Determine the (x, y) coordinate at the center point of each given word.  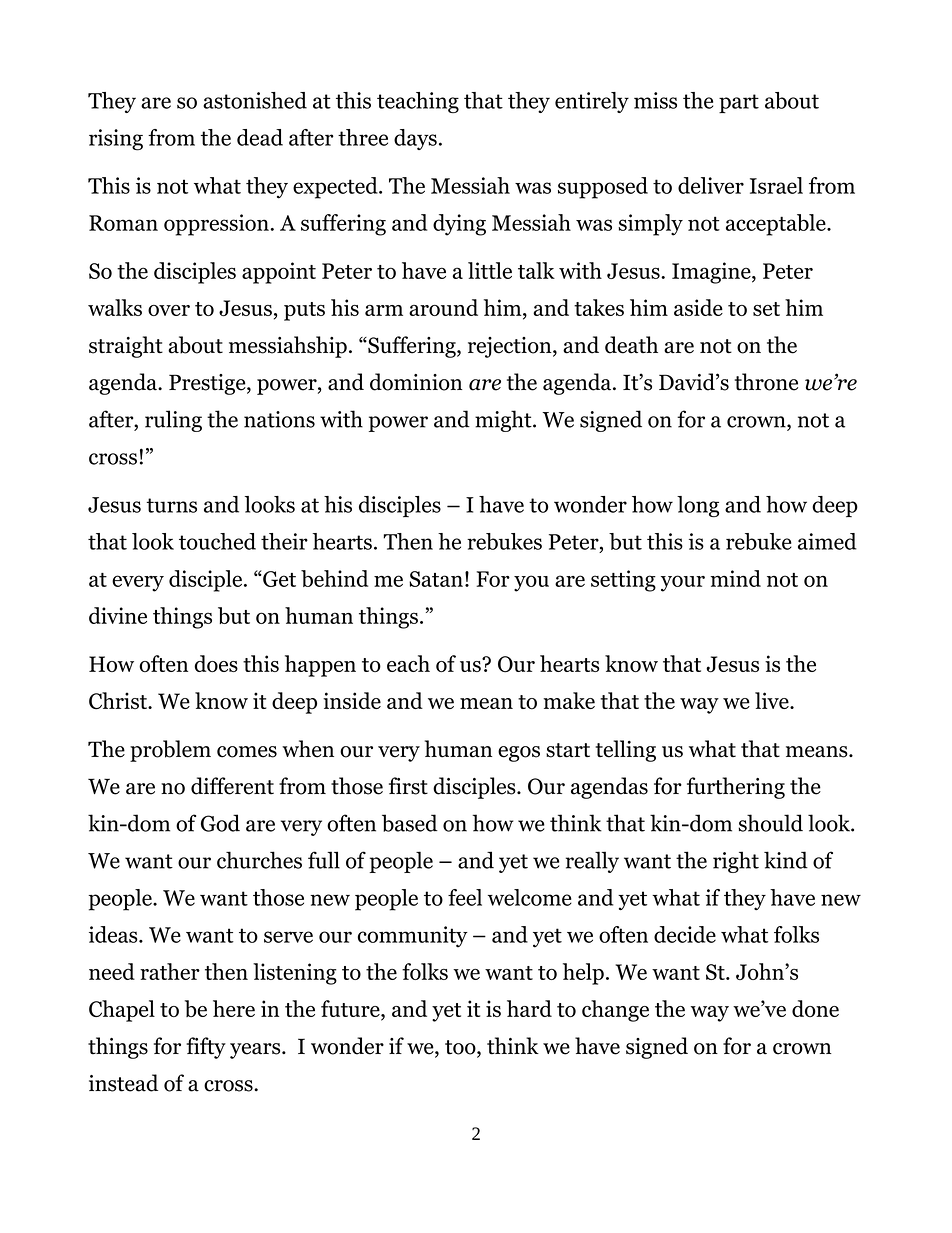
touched (217, 541)
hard (529, 1008)
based (410, 823)
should (770, 823)
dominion (416, 382)
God (220, 823)
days (415, 139)
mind (735, 578)
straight (126, 347)
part (739, 103)
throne (766, 382)
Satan (436, 579)
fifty (206, 1048)
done (815, 1008)
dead (260, 137)
